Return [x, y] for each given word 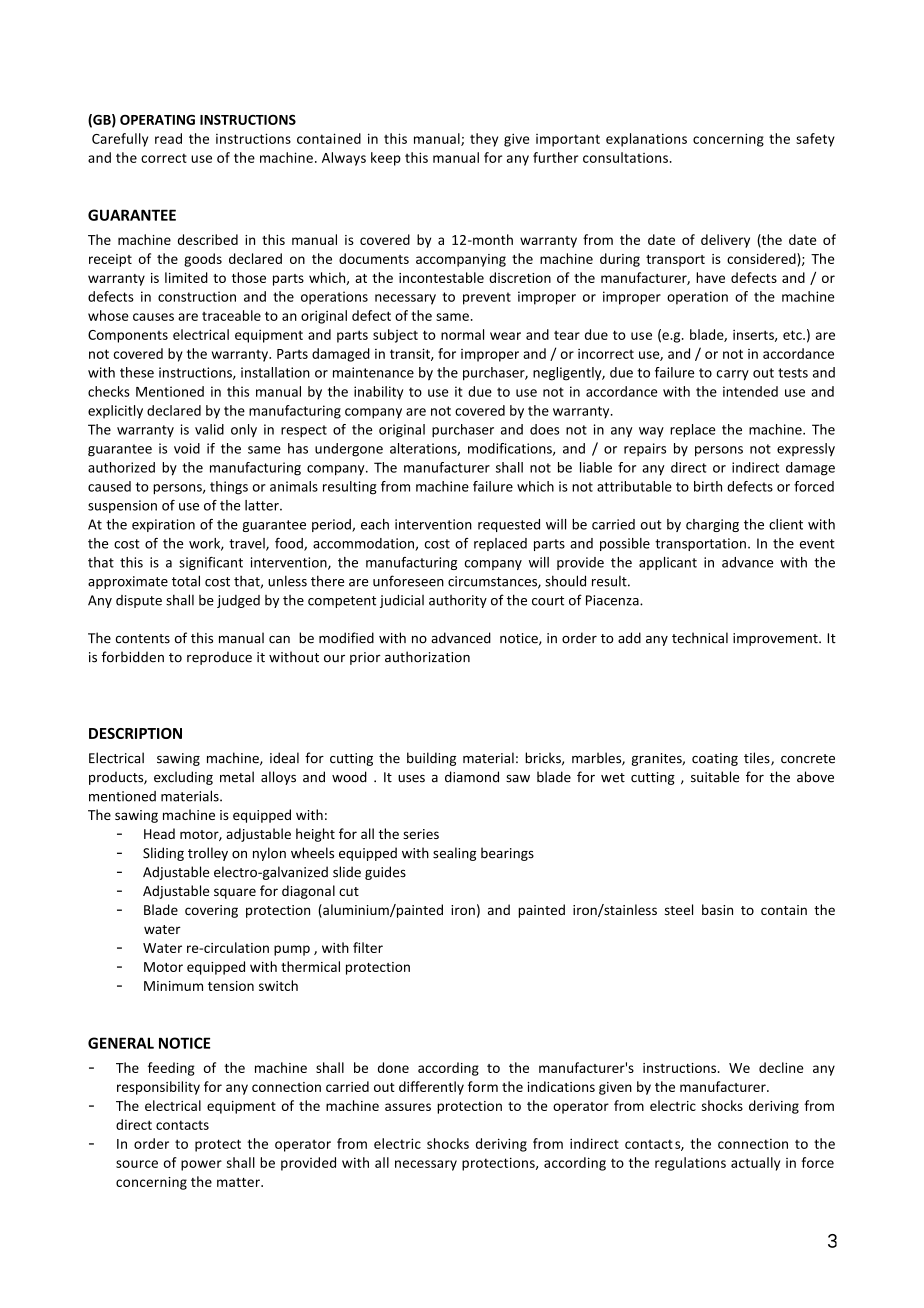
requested [509, 525]
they [484, 140]
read [168, 138]
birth [708, 486]
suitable [715, 777]
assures [408, 1107]
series [421, 834]
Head [159, 833]
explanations [646, 140]
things [229, 488]
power [201, 1165]
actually [755, 1164]
